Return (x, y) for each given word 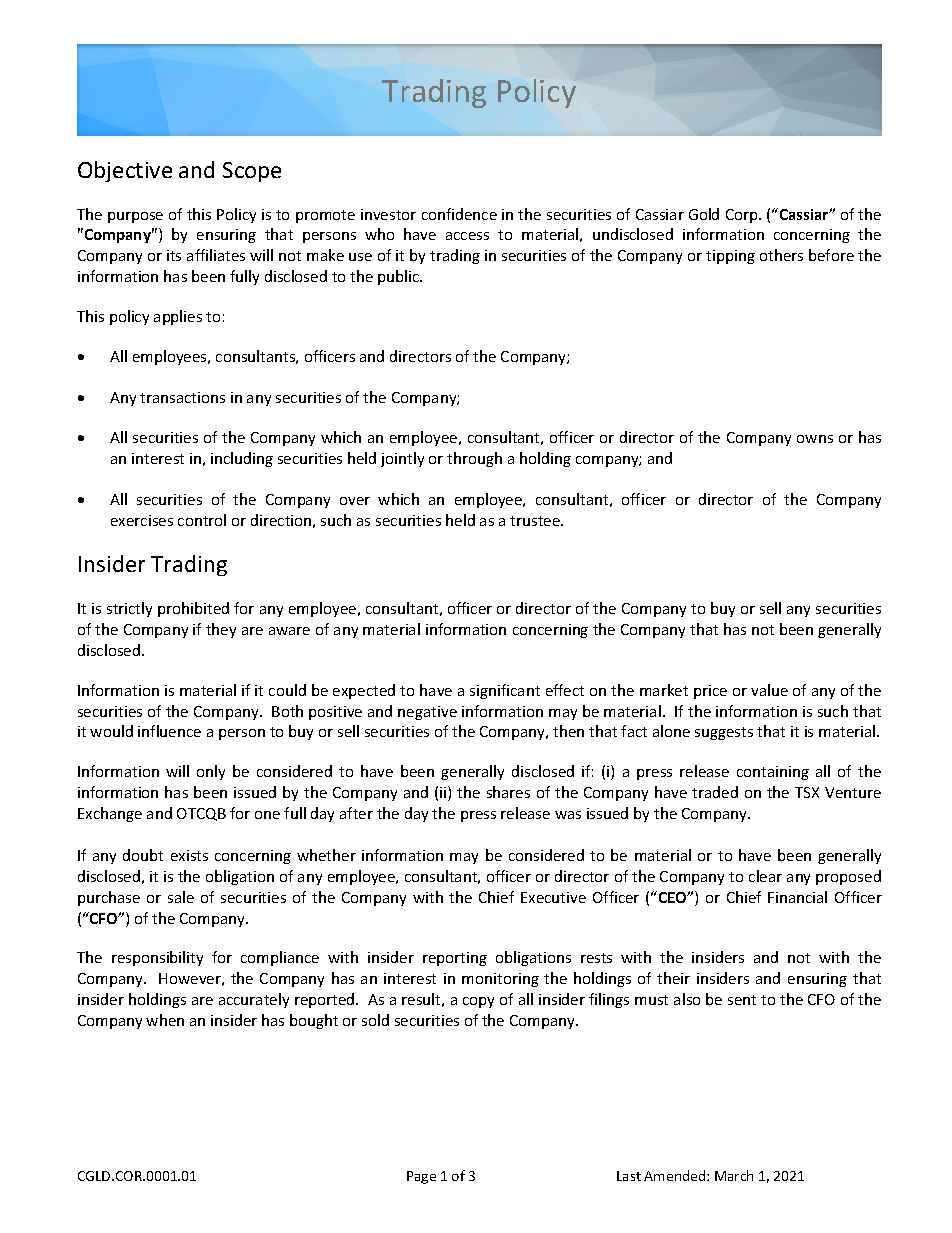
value (769, 690)
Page (421, 1177)
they (221, 630)
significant (505, 691)
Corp (743, 216)
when (165, 1020)
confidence (459, 214)
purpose (135, 217)
